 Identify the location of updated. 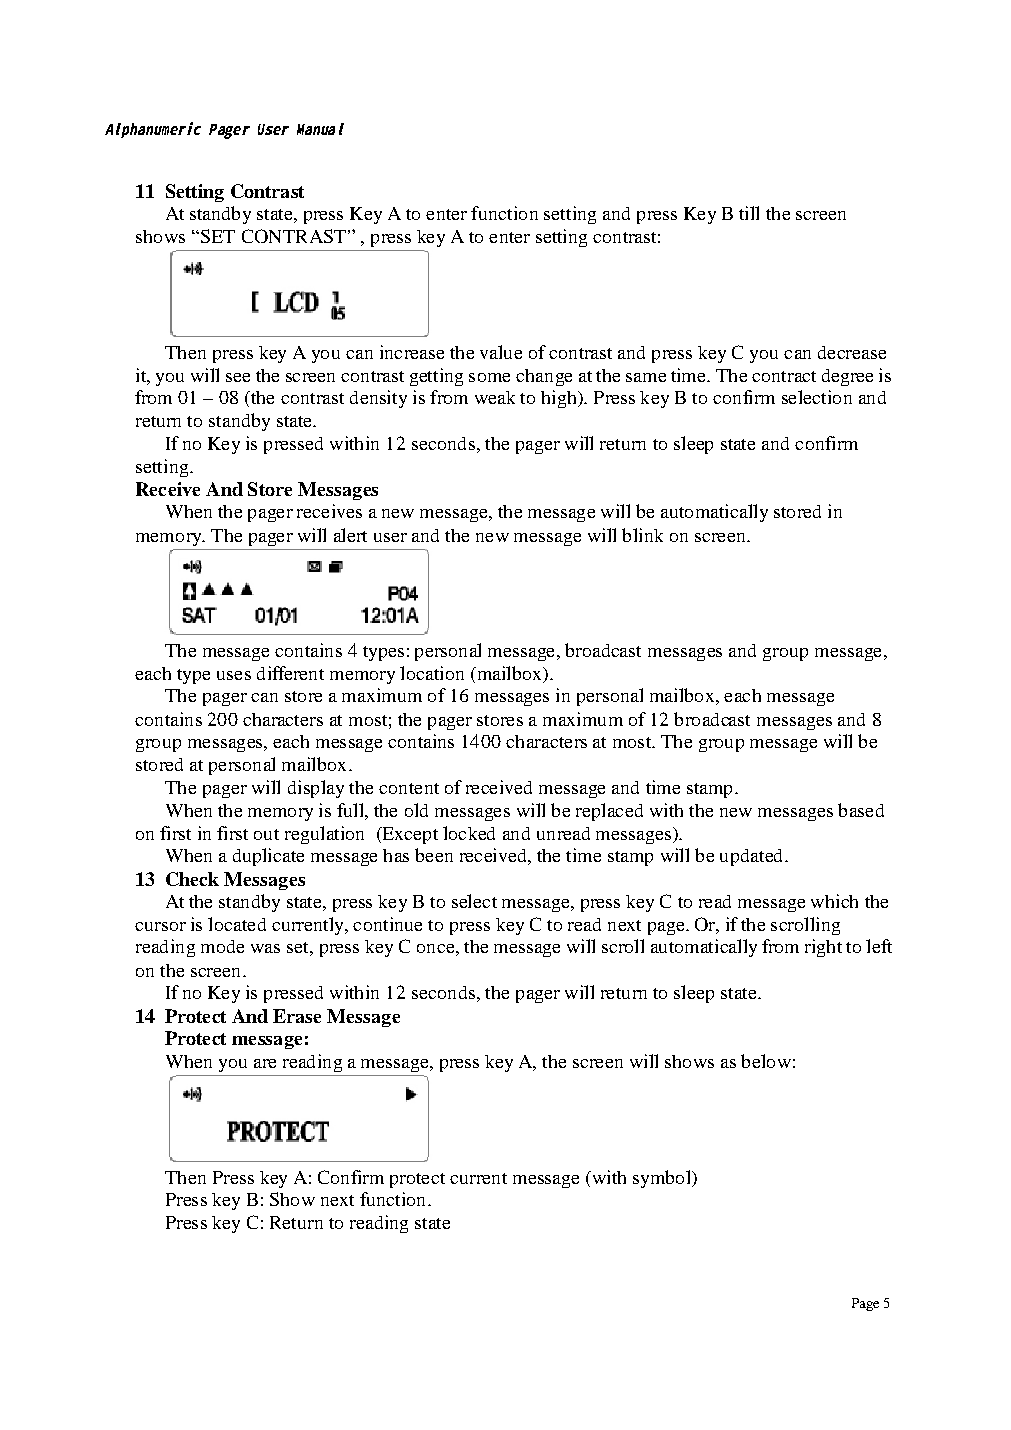
(753, 857).
